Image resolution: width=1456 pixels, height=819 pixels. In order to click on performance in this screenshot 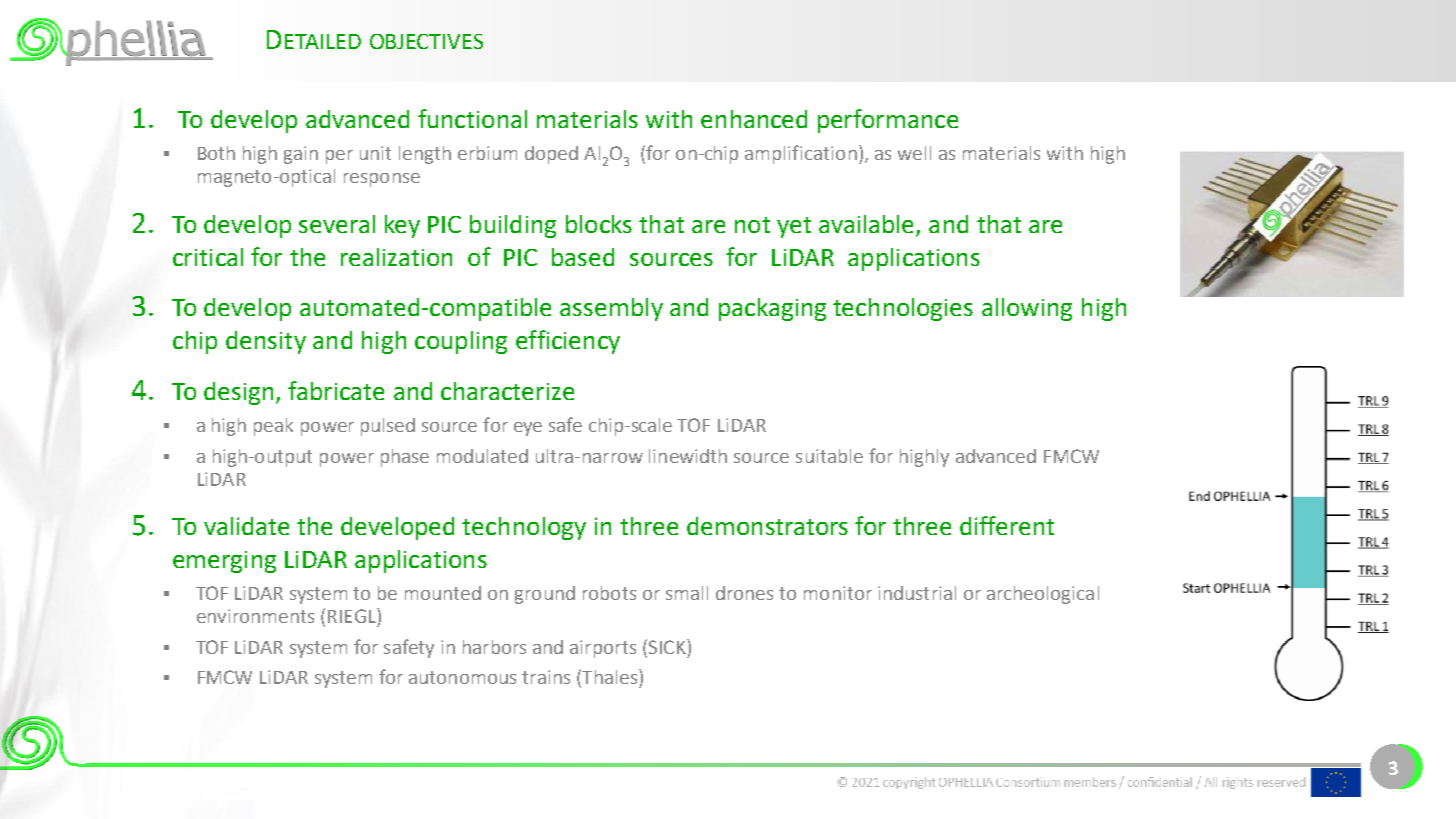, I will do `click(888, 121)`.
